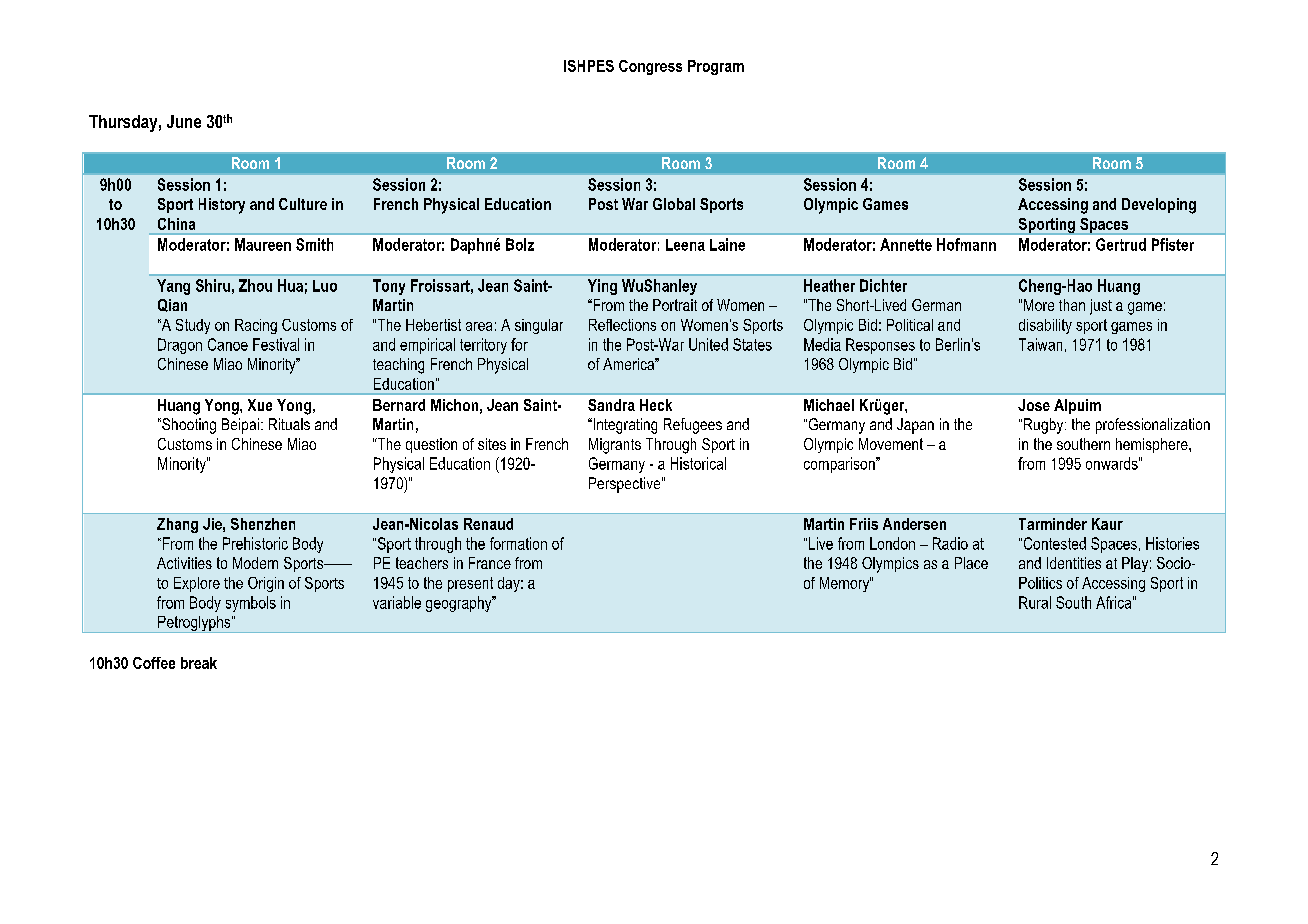  I want to click on Kaur, so click(1107, 524).
